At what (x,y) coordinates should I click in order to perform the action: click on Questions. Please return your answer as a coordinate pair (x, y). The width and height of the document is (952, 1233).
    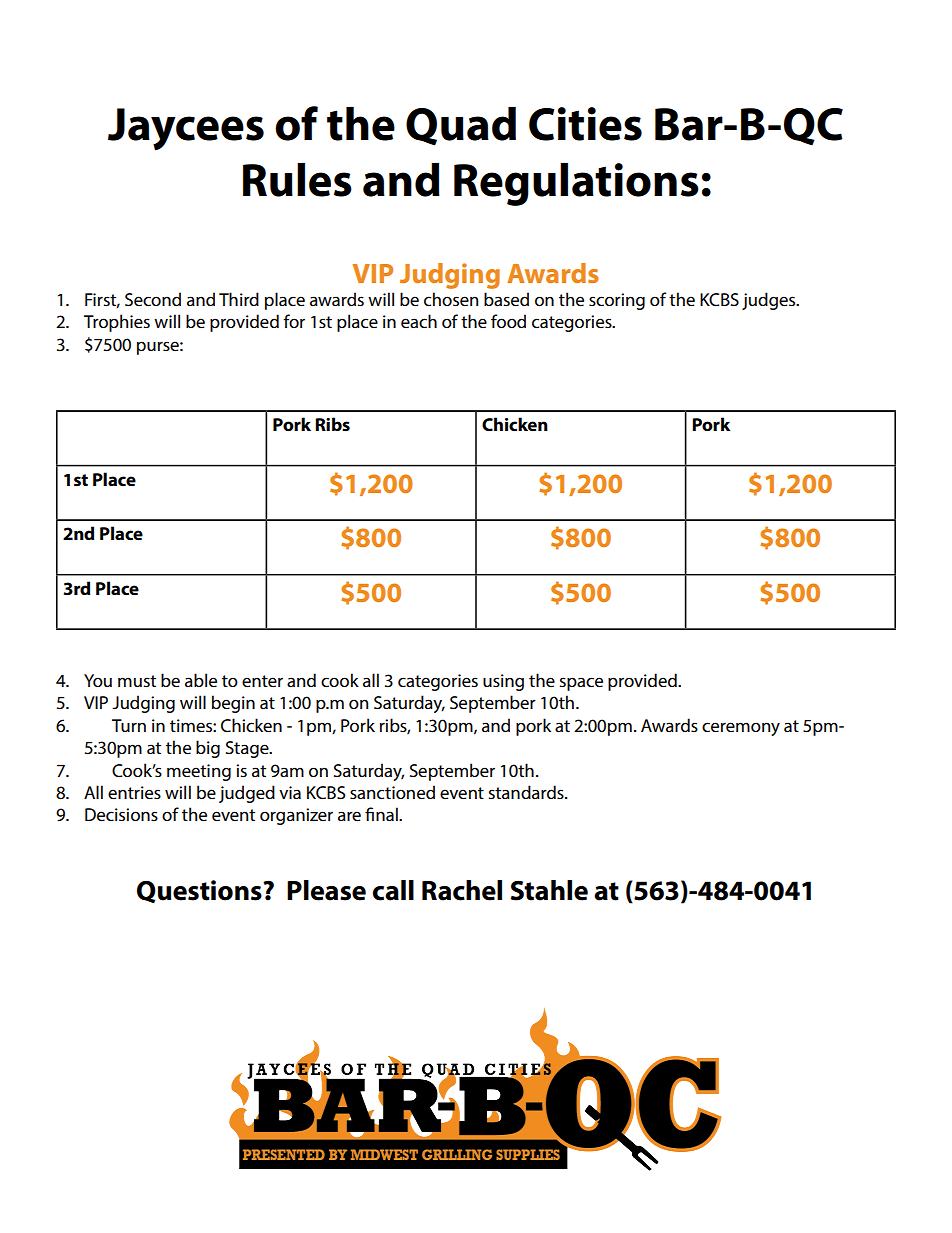
    Looking at the image, I should click on (200, 891).
